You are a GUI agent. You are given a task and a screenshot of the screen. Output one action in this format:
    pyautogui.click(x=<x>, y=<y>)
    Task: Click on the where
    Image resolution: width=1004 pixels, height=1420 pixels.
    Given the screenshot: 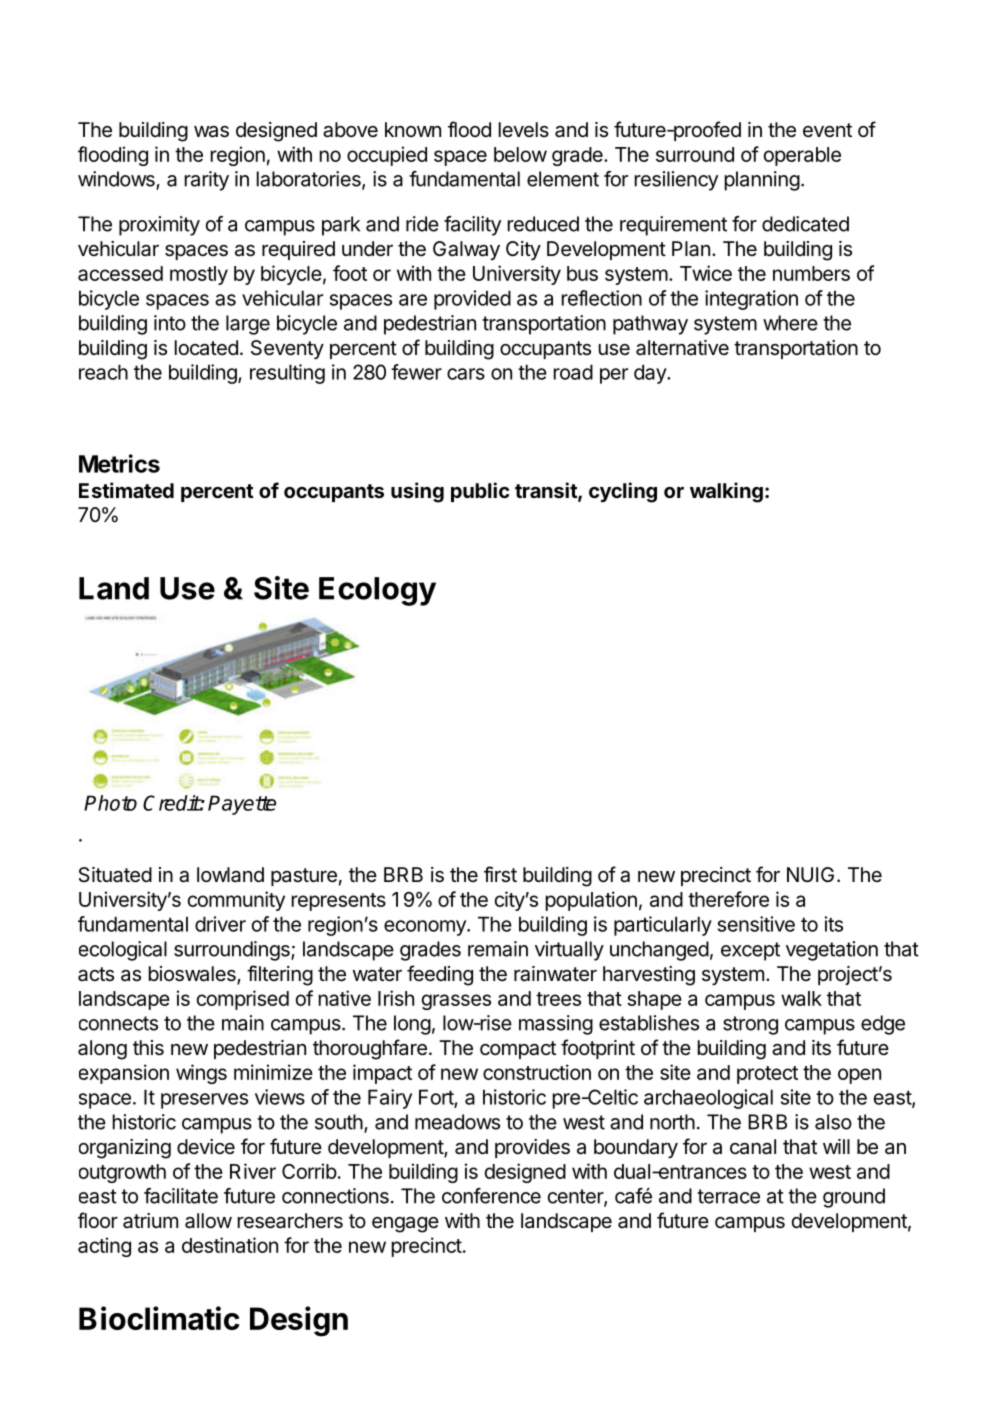 What is the action you would take?
    pyautogui.click(x=790, y=323)
